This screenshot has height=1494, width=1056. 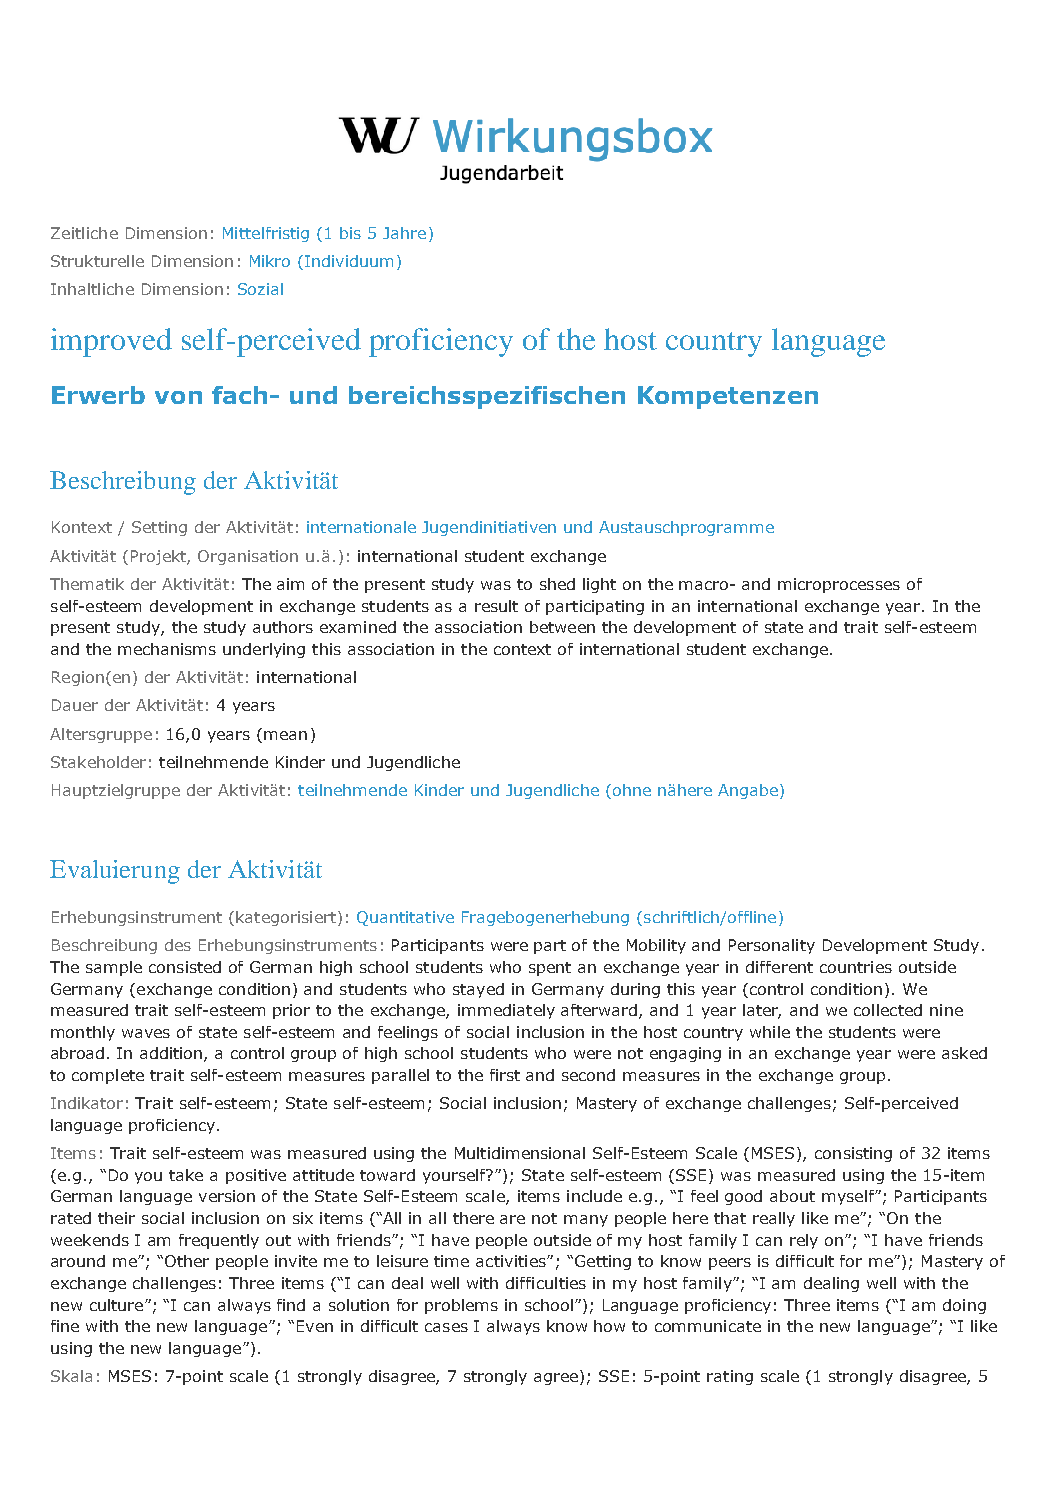 I want to click on mean, so click(x=285, y=735).
